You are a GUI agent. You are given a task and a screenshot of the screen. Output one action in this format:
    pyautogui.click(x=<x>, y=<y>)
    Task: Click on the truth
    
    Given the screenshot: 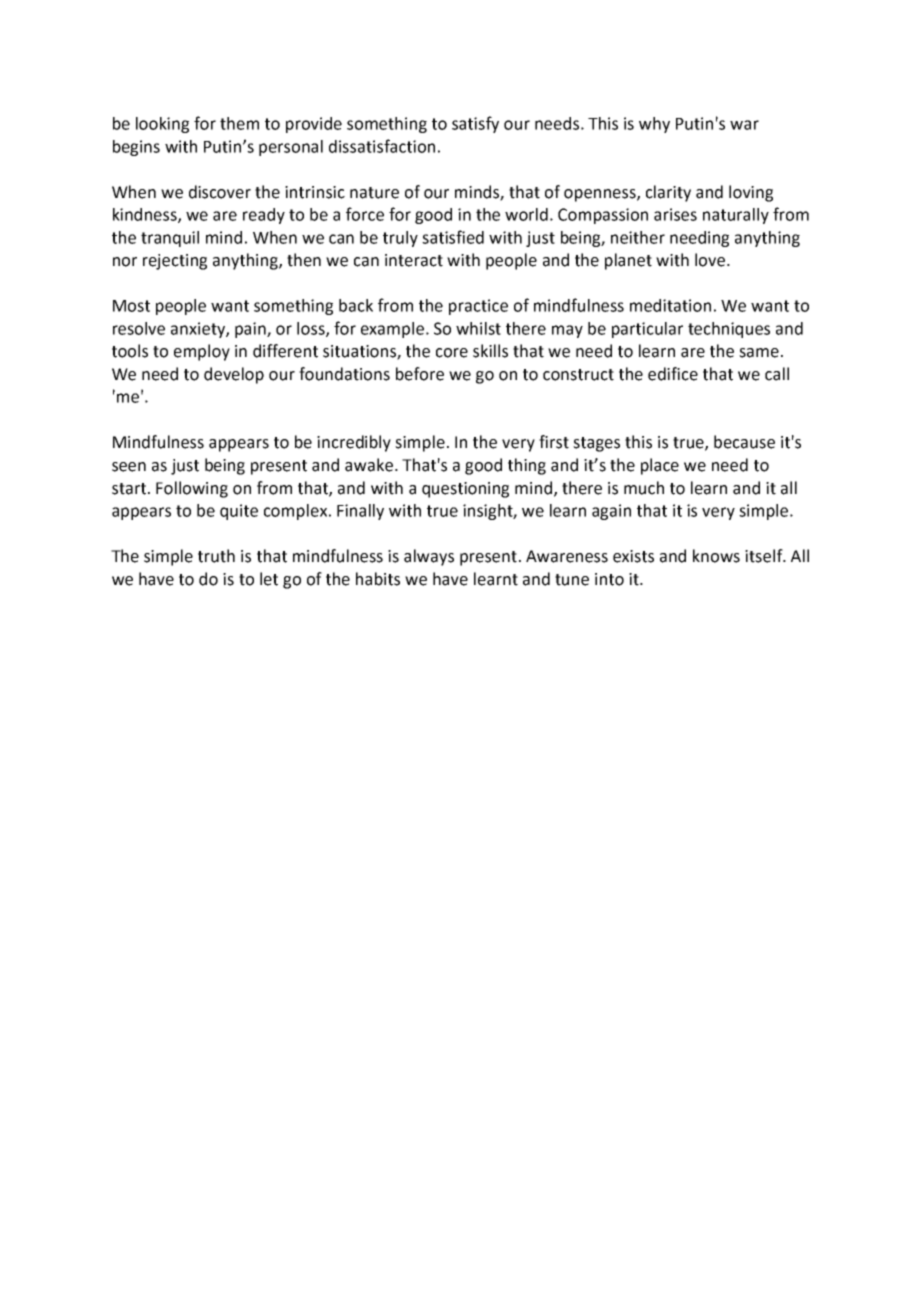 What is the action you would take?
    pyautogui.click(x=216, y=556)
